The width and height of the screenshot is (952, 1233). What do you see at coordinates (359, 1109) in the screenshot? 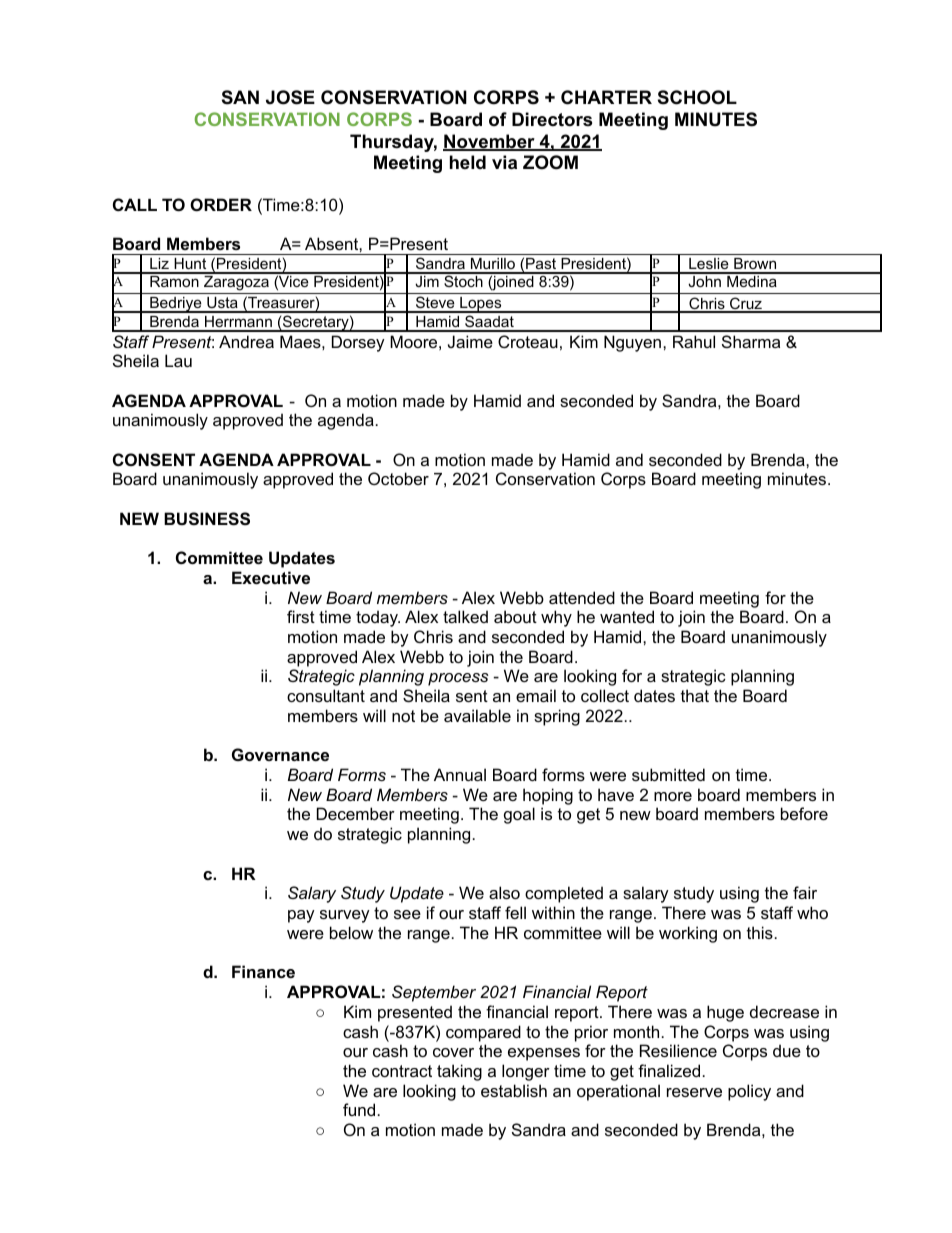
I see `fund` at bounding box center [359, 1109].
